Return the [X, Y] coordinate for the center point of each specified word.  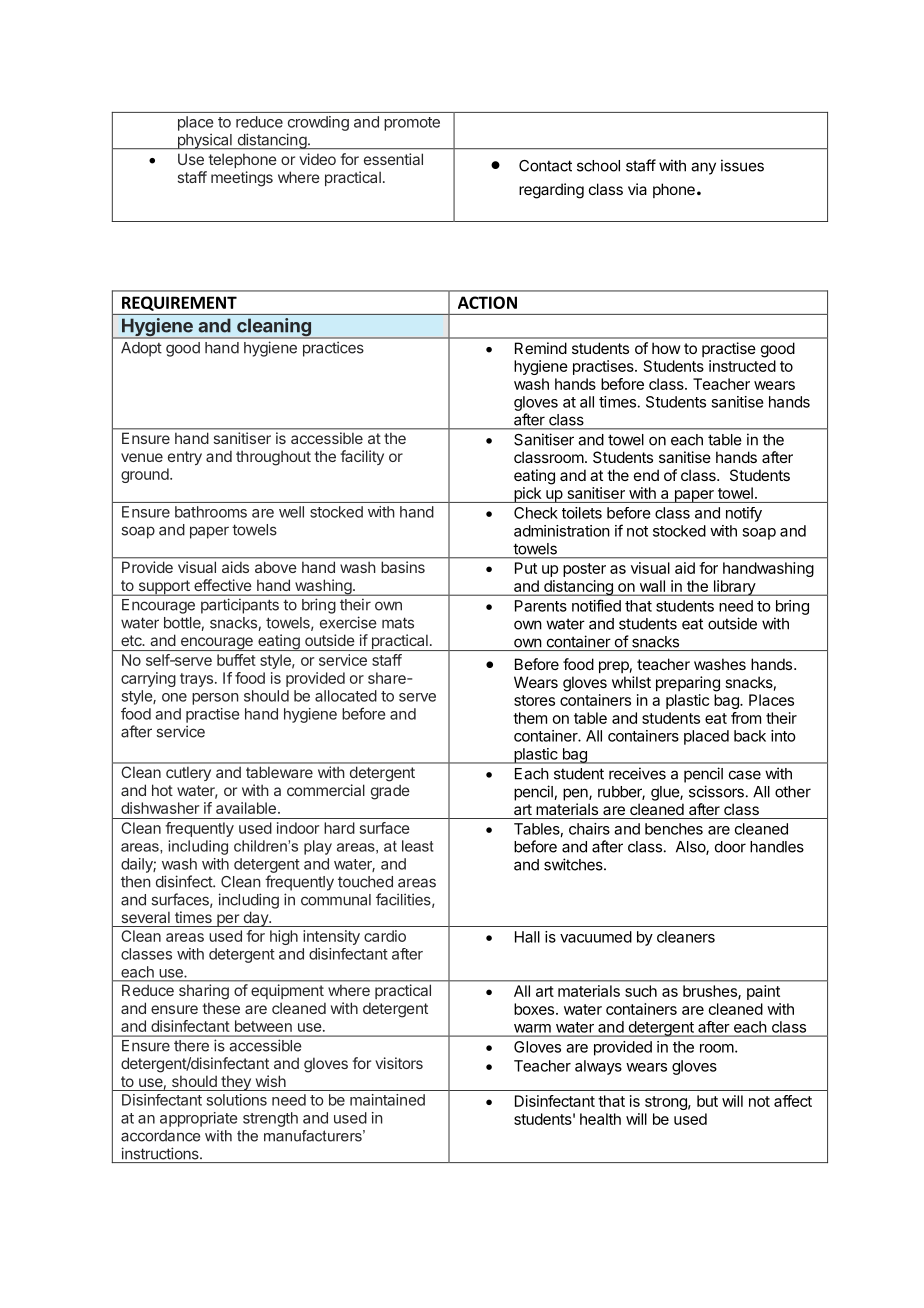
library [734, 588]
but [707, 1101]
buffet [236, 660]
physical [204, 141]
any [703, 168]
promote [412, 124]
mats [398, 623]
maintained [387, 1100]
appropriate [198, 1119]
